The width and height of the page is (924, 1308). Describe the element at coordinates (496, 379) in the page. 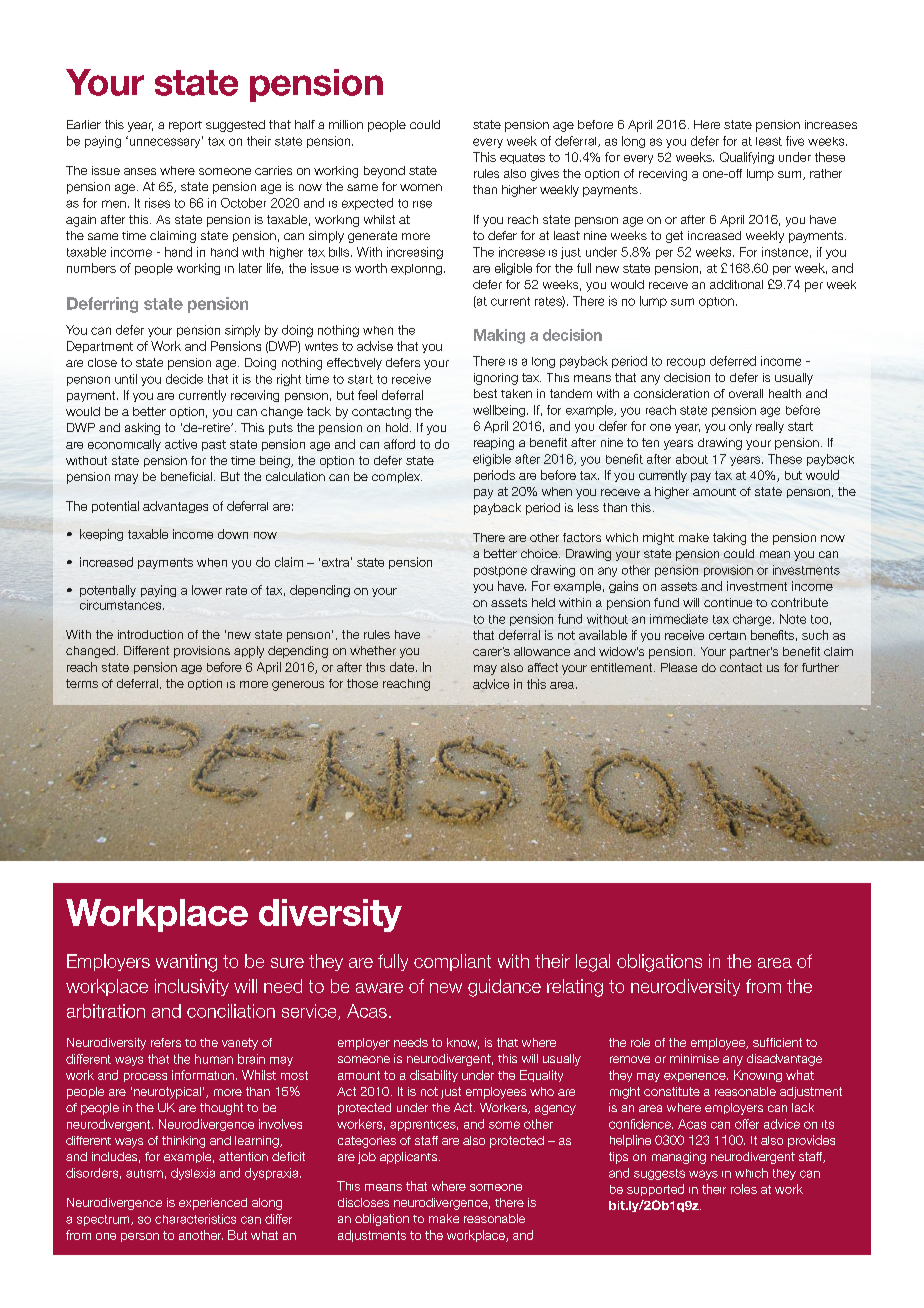

I see `ignoring` at that location.
